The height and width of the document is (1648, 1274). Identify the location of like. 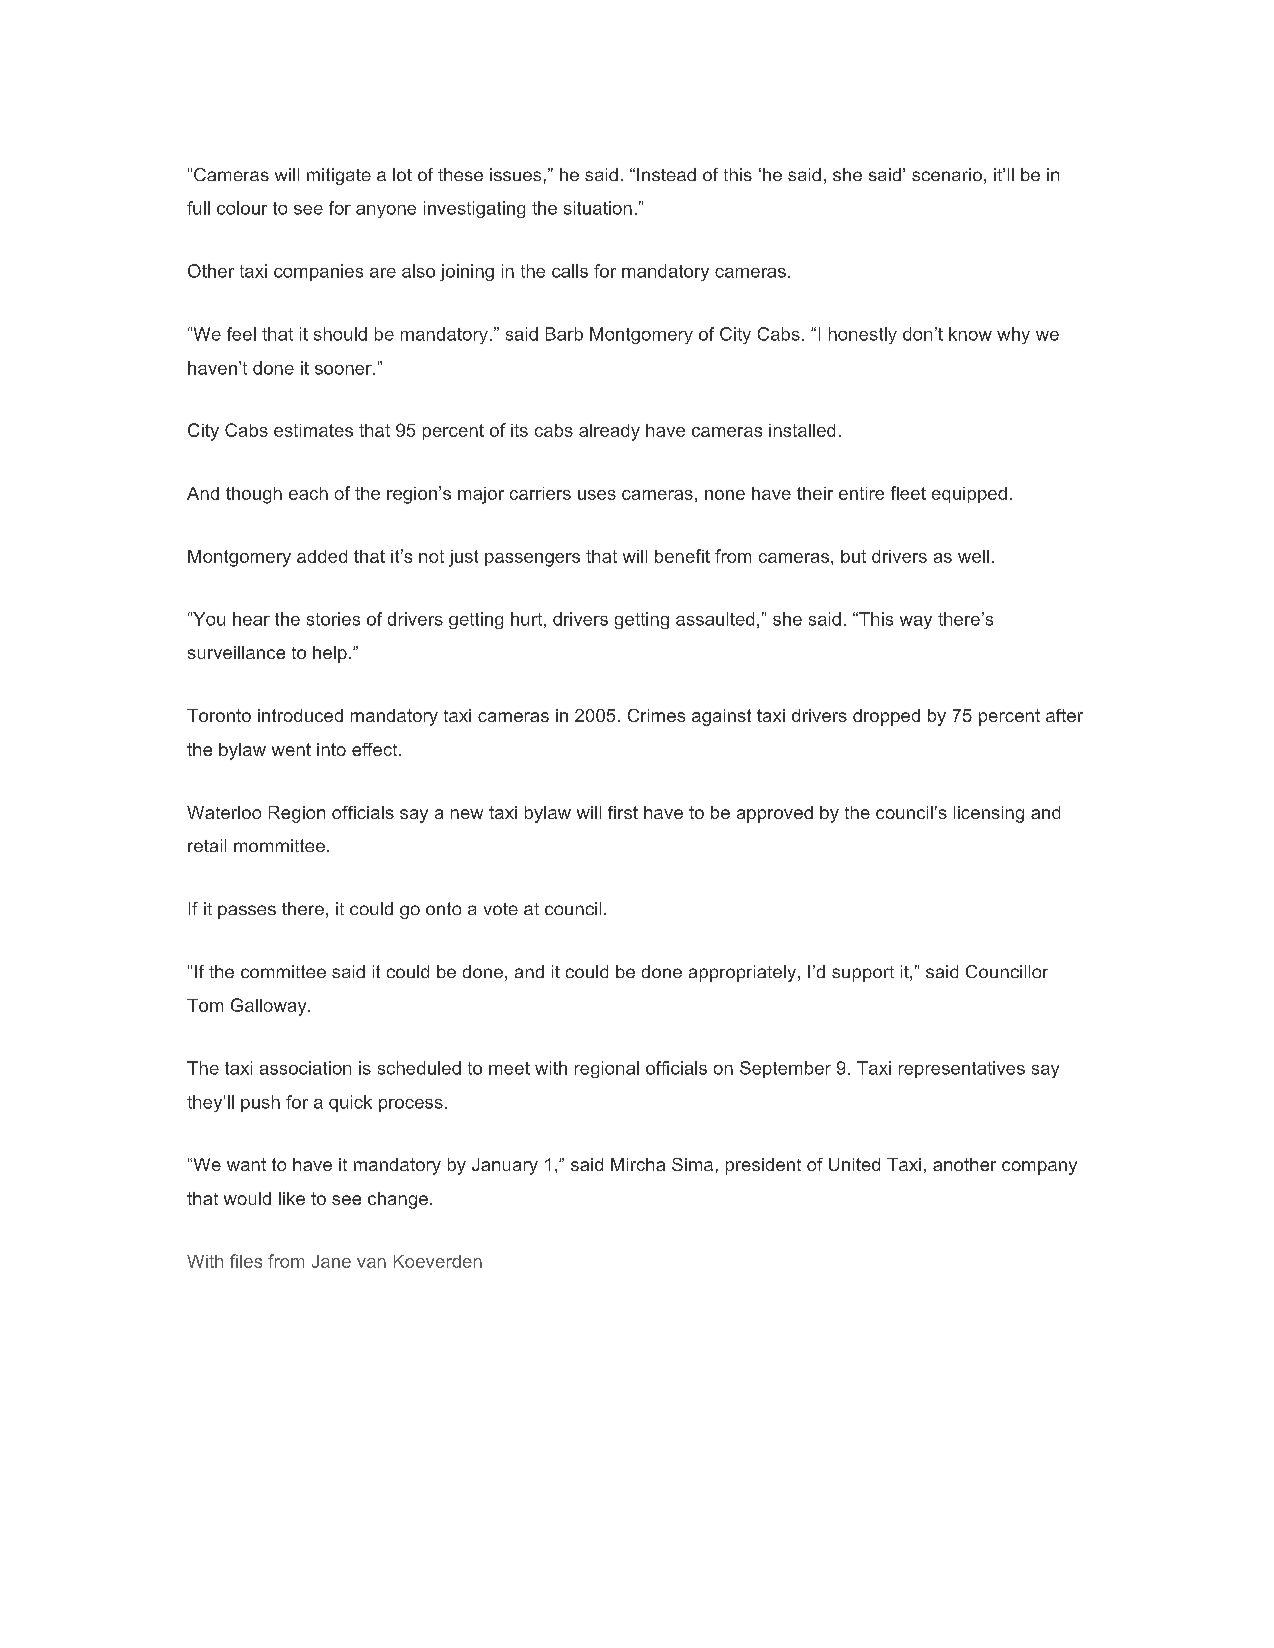
(292, 1198).
